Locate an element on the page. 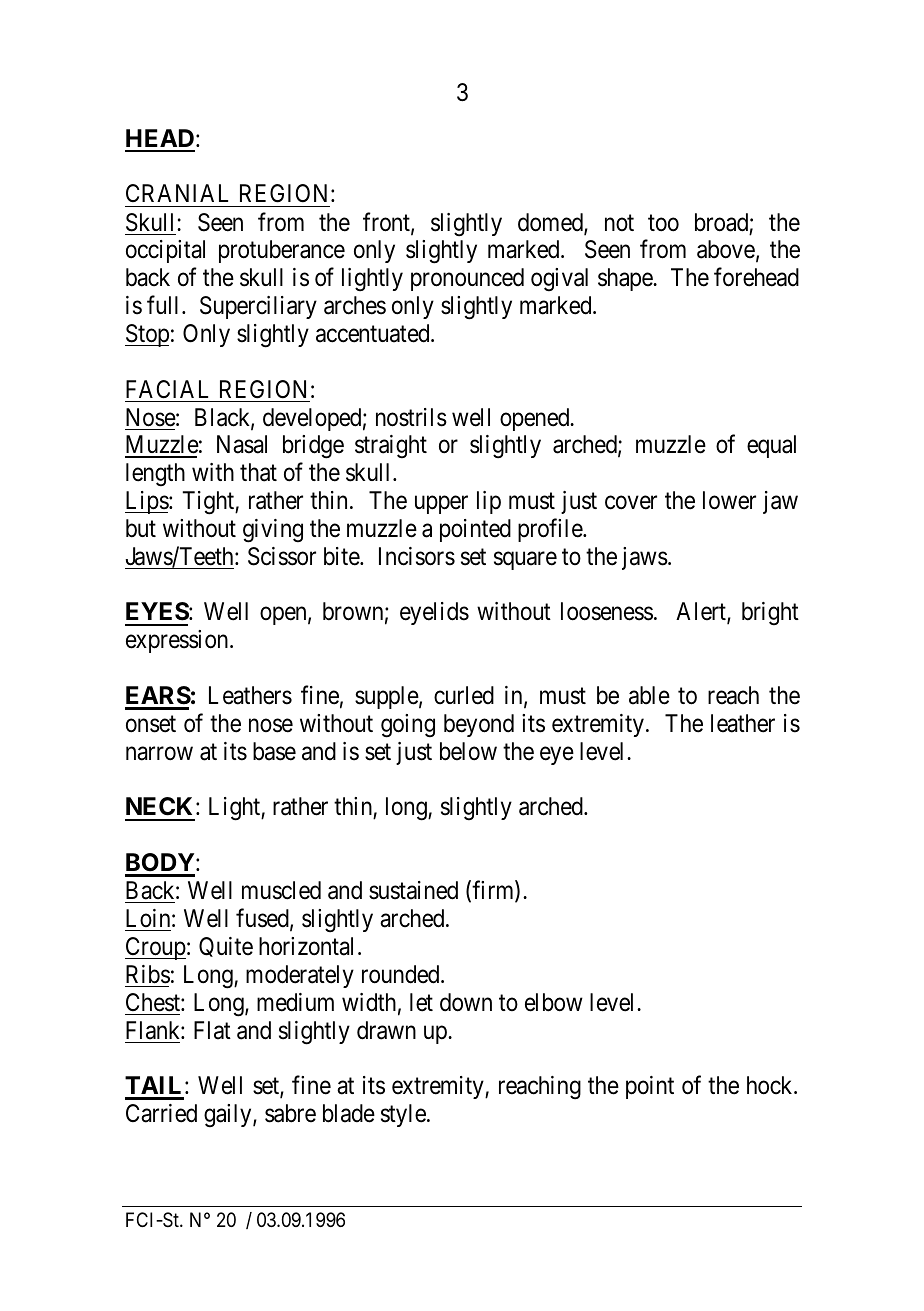  upper is located at coordinates (441, 505).
